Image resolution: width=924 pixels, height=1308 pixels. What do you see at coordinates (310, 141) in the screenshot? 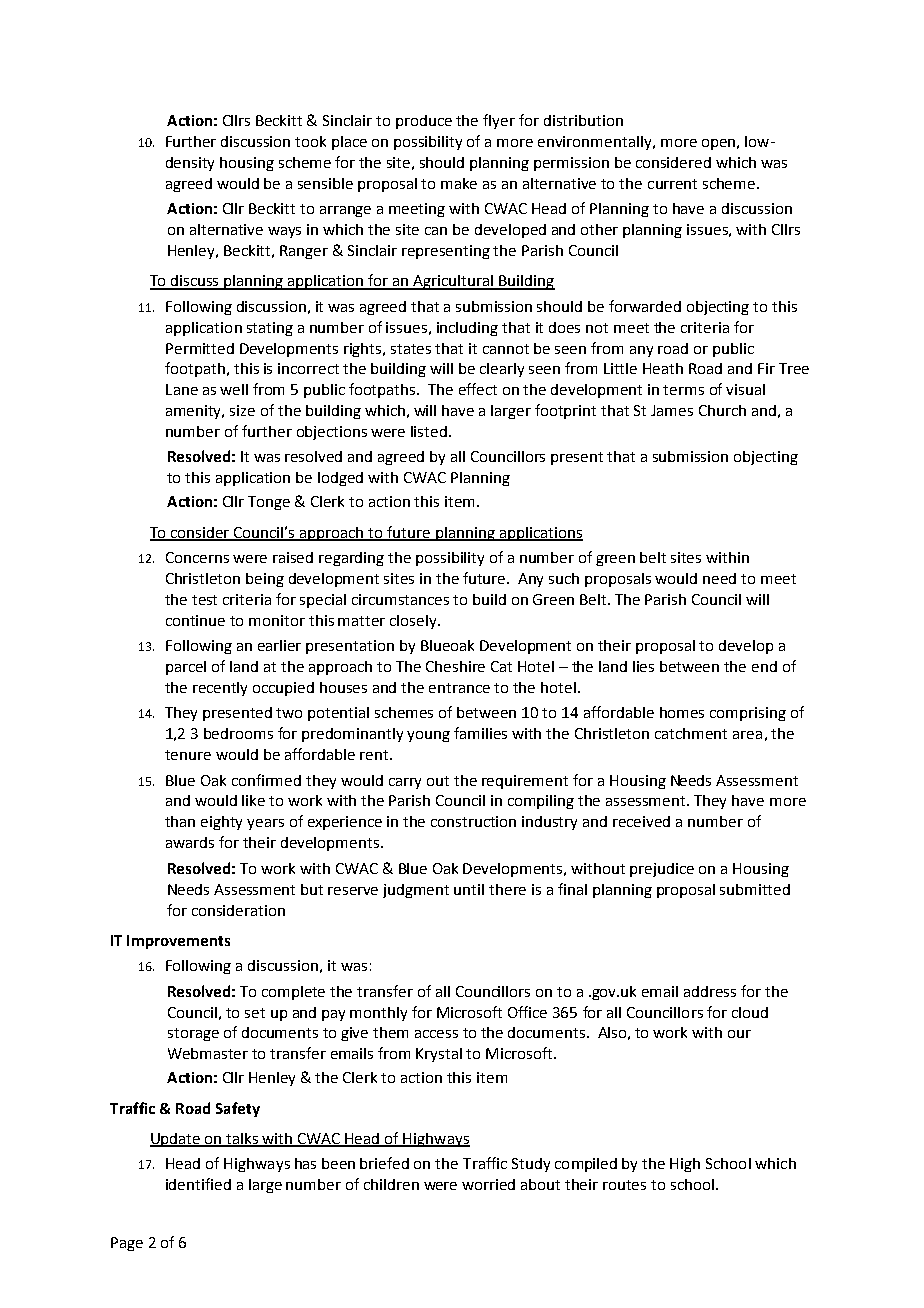
I see `took` at bounding box center [310, 141].
